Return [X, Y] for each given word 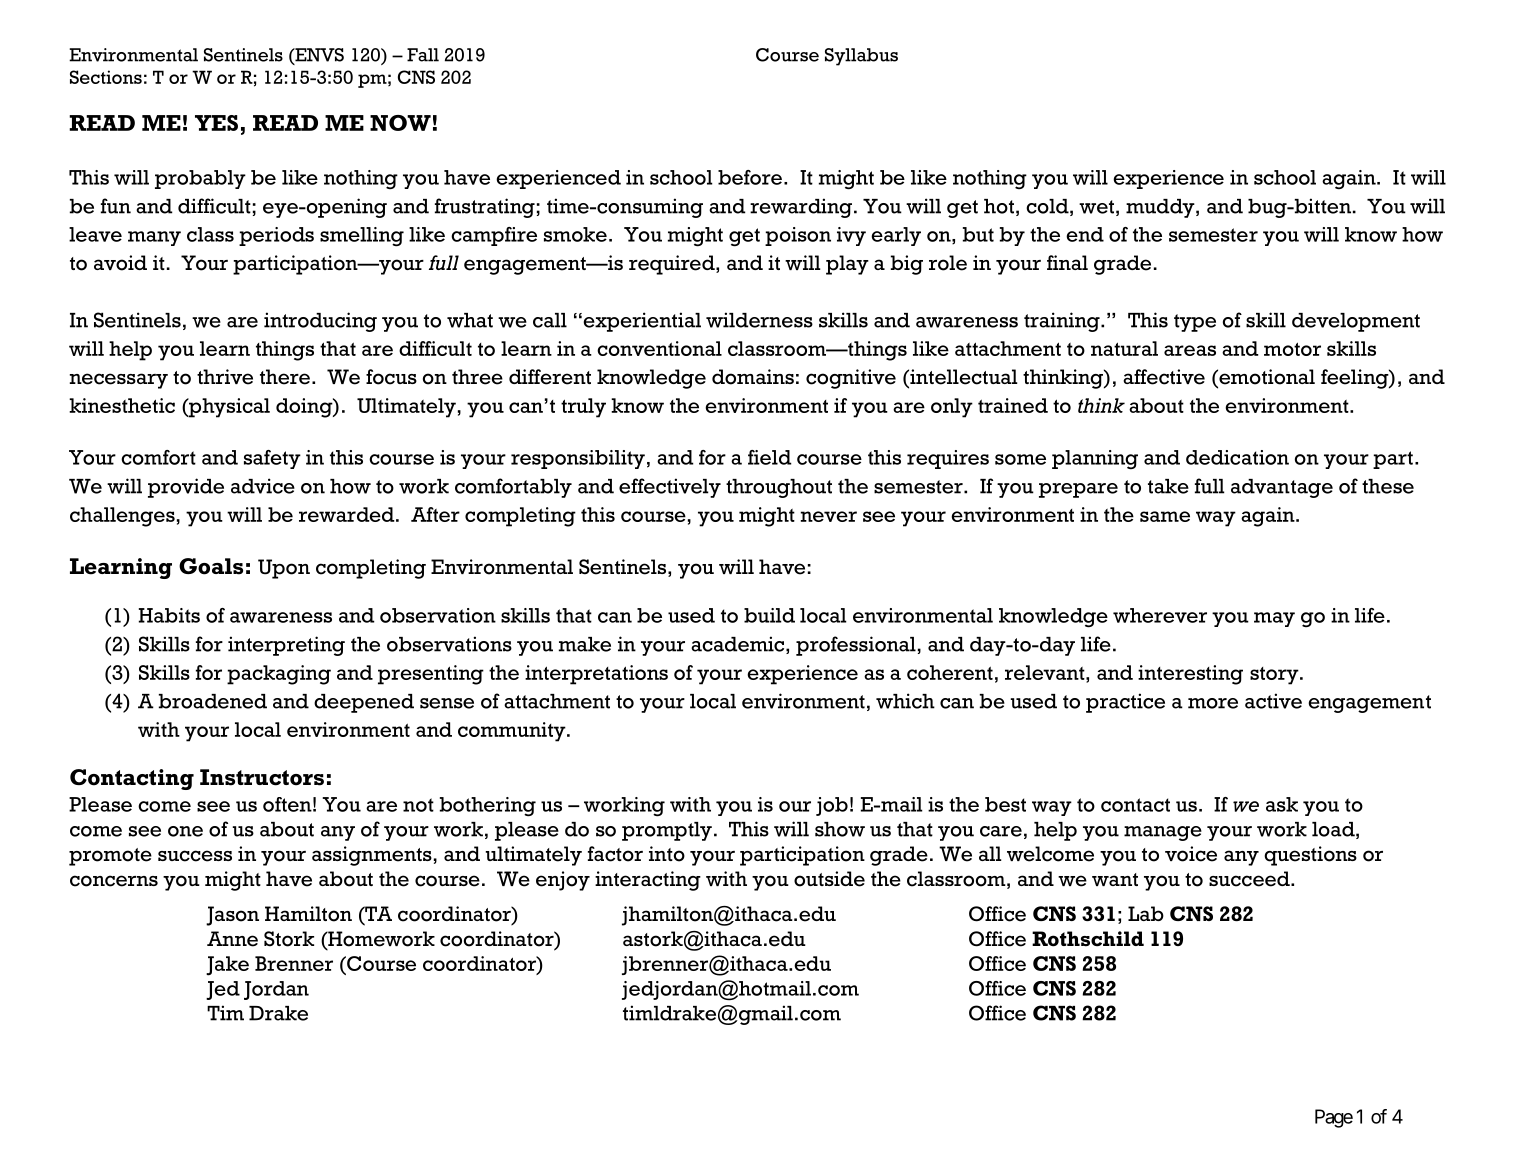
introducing [320, 322]
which [905, 701]
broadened [213, 701]
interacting [648, 881]
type [1195, 323]
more [1213, 703]
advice [263, 486]
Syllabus [861, 57]
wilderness [759, 320]
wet [1096, 207]
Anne [232, 939]
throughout [779, 488]
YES [216, 123]
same [1165, 516]
